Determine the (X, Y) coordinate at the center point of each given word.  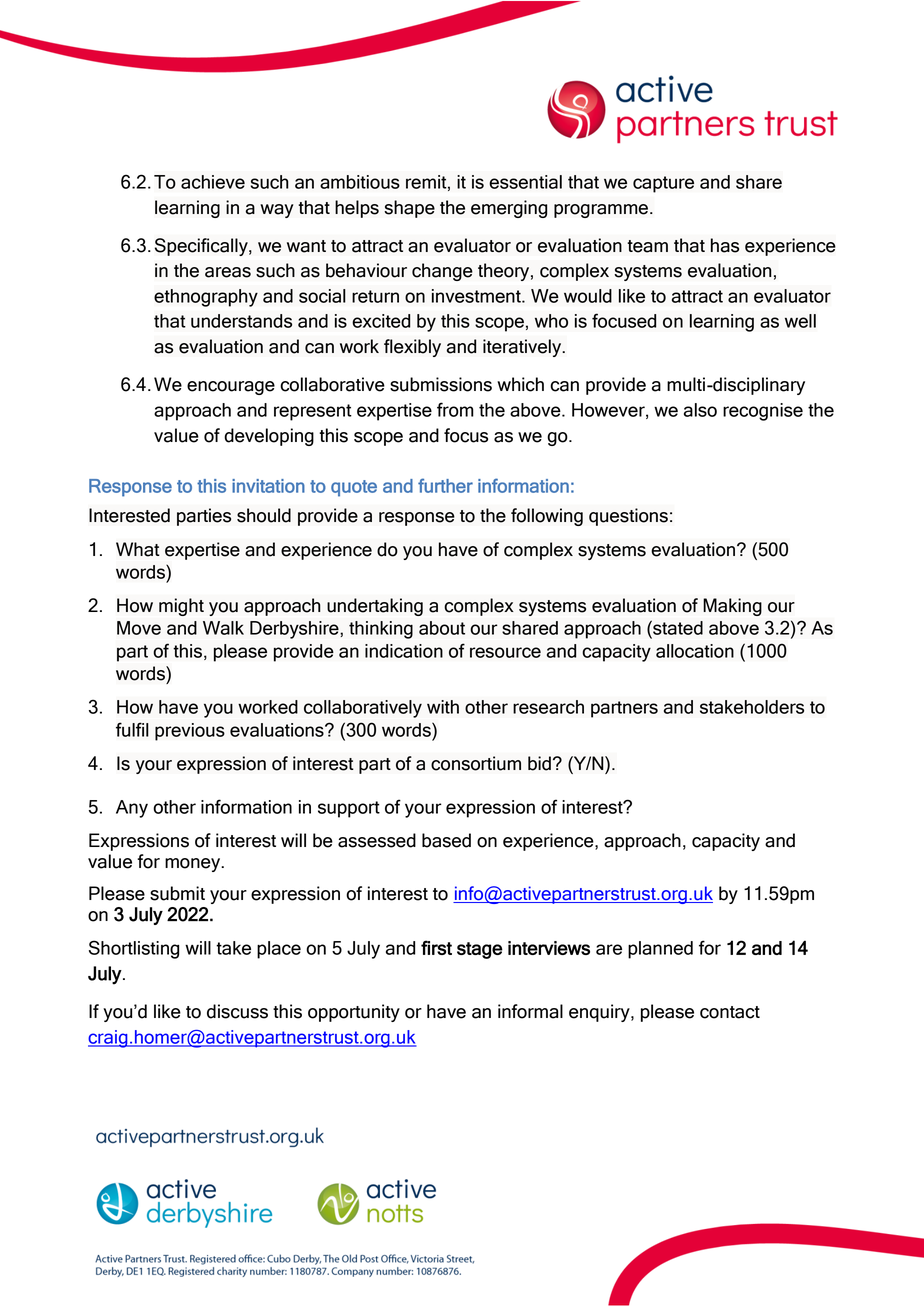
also (700, 410)
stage (480, 950)
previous (190, 732)
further (445, 485)
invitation (268, 486)
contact (730, 1012)
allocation (695, 651)
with (443, 707)
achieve (213, 182)
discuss (237, 1011)
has (725, 245)
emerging (509, 209)
